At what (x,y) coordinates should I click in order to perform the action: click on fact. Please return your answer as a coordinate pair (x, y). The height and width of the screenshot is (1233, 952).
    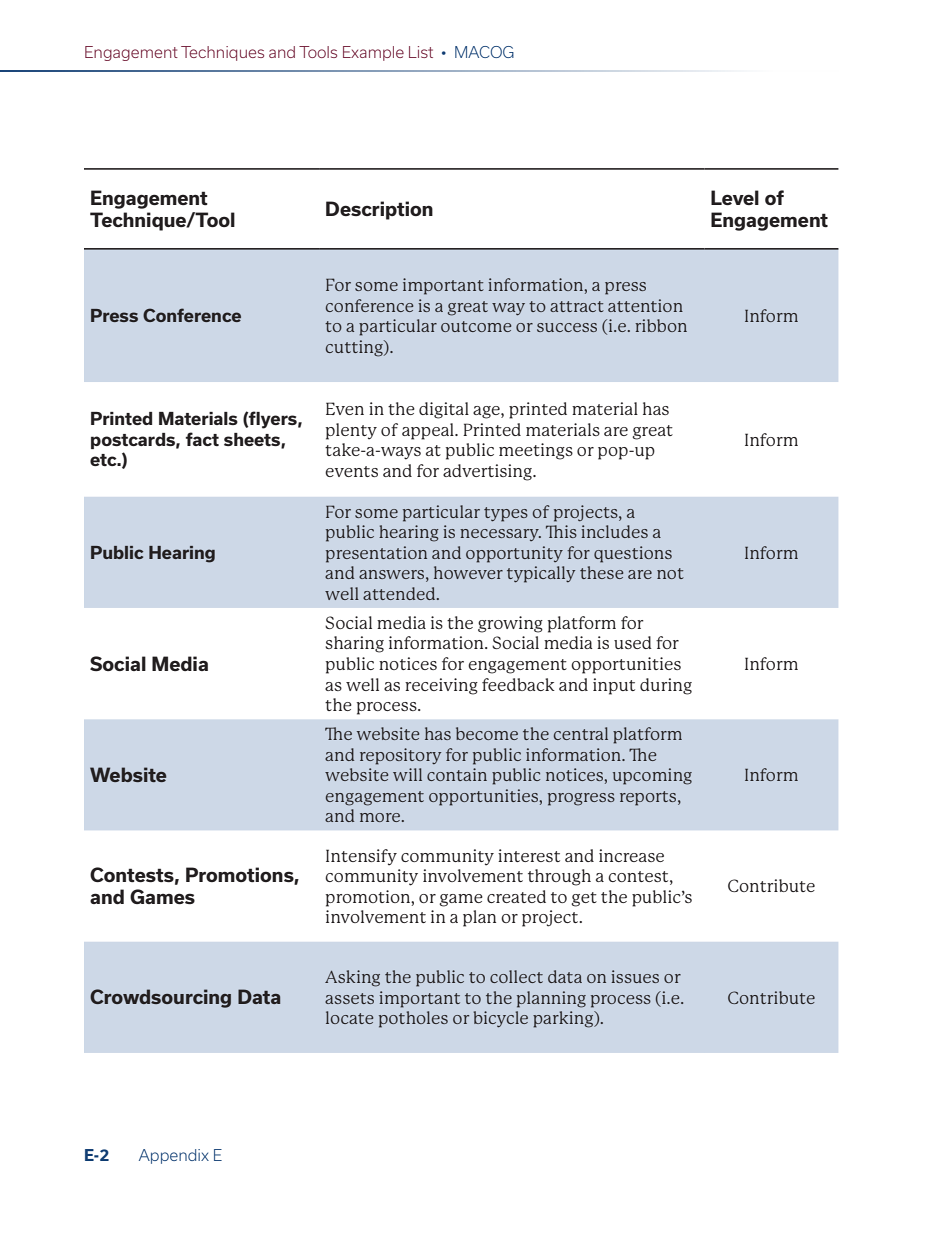
    Looking at the image, I should click on (202, 439).
